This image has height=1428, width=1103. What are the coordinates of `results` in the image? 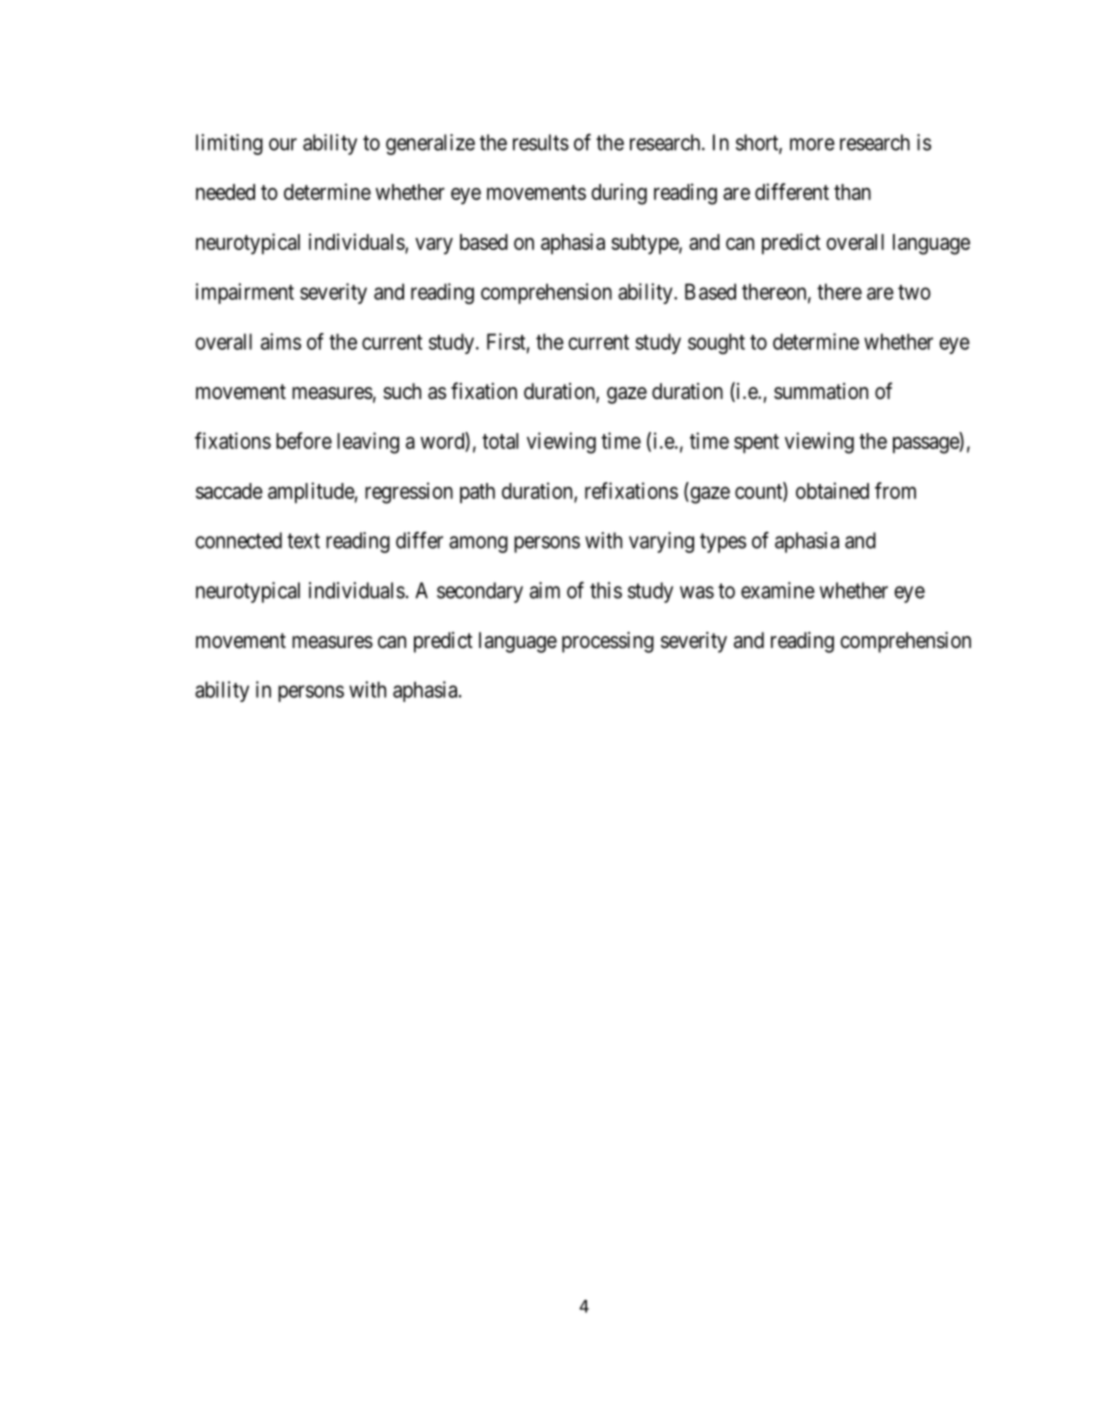 It's located at (541, 142).
